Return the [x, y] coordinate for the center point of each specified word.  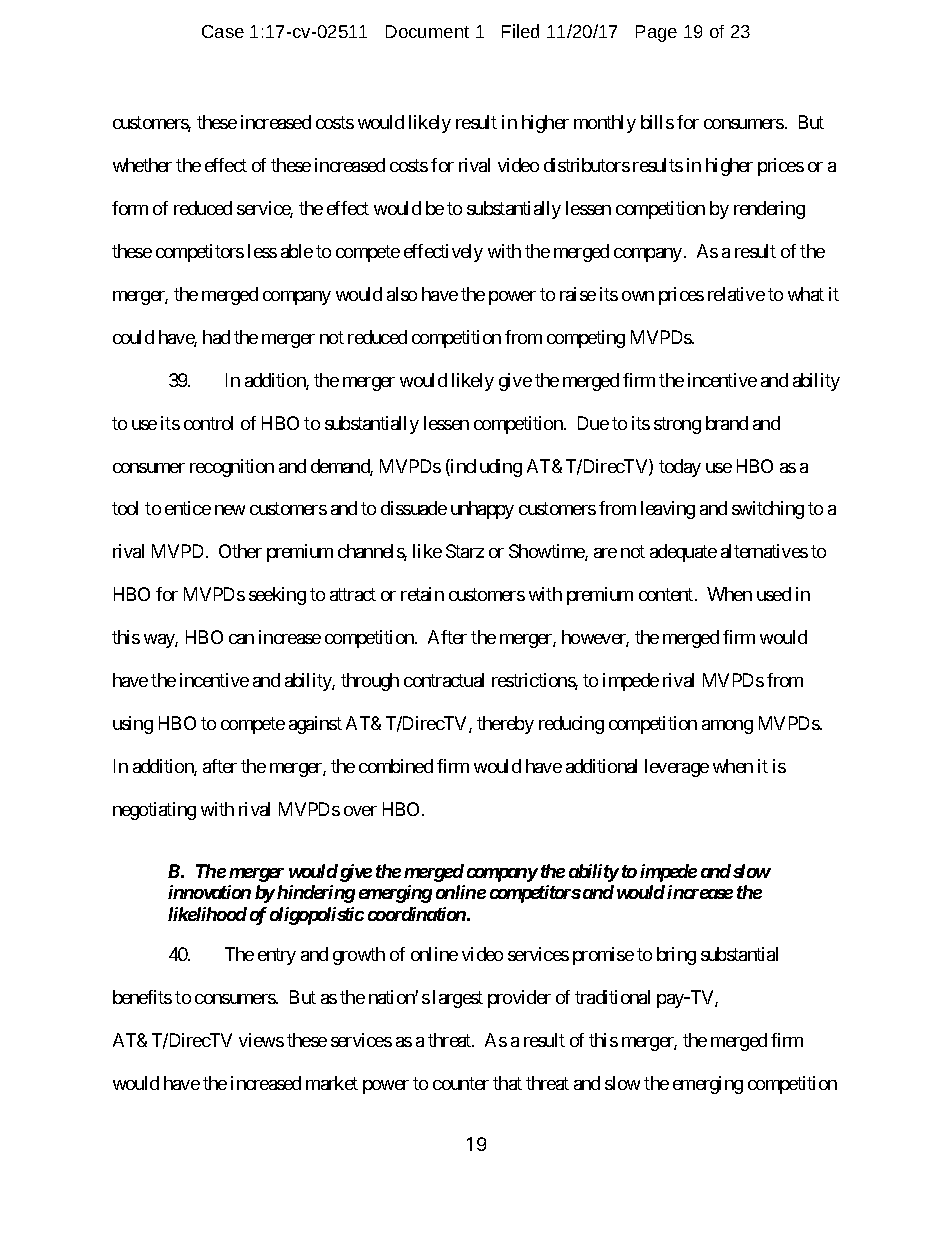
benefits [142, 997]
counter [461, 1083]
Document [427, 31]
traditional [612, 997]
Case [223, 31]
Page [656, 33]
